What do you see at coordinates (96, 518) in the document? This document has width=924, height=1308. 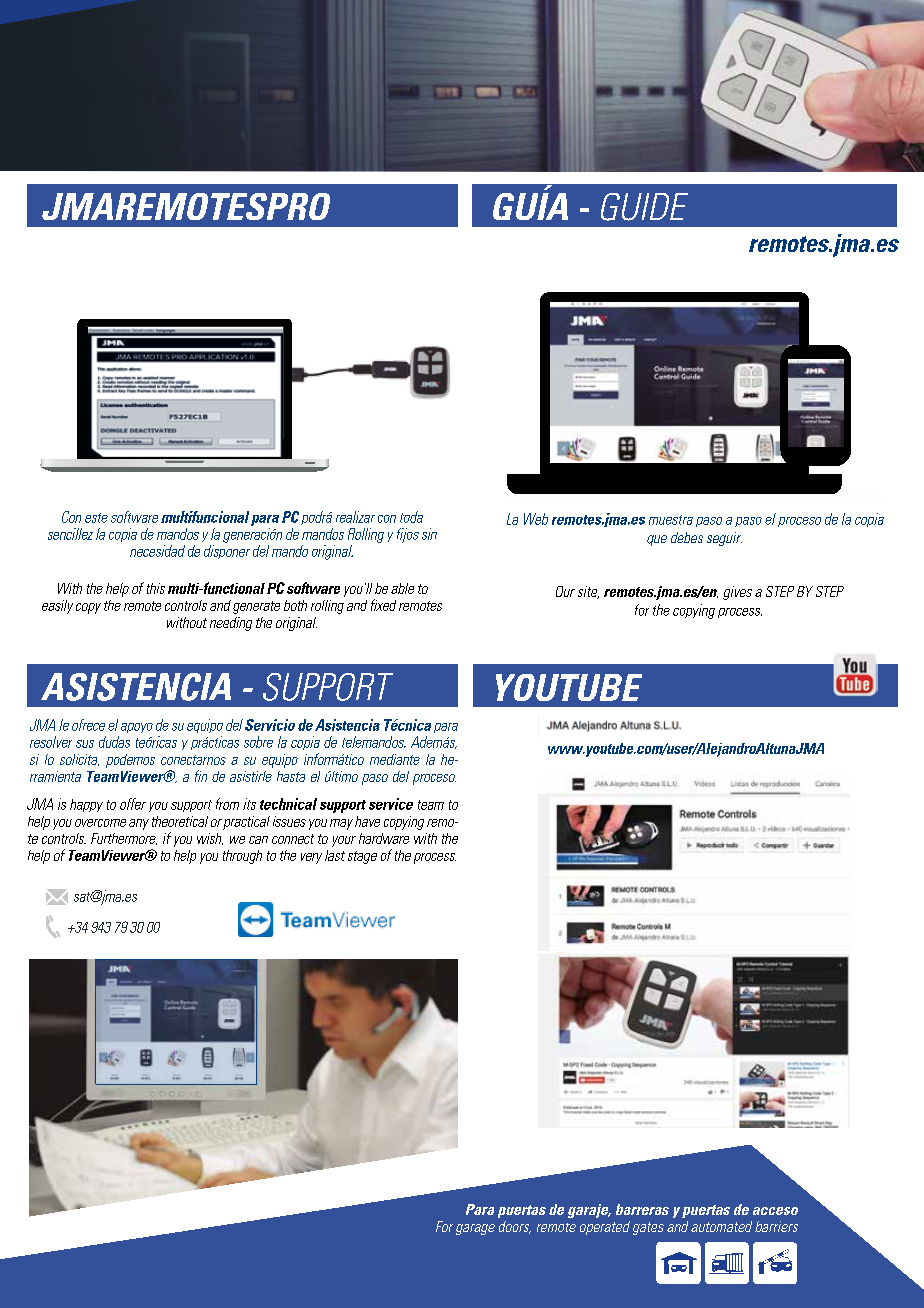 I see `este` at bounding box center [96, 518].
